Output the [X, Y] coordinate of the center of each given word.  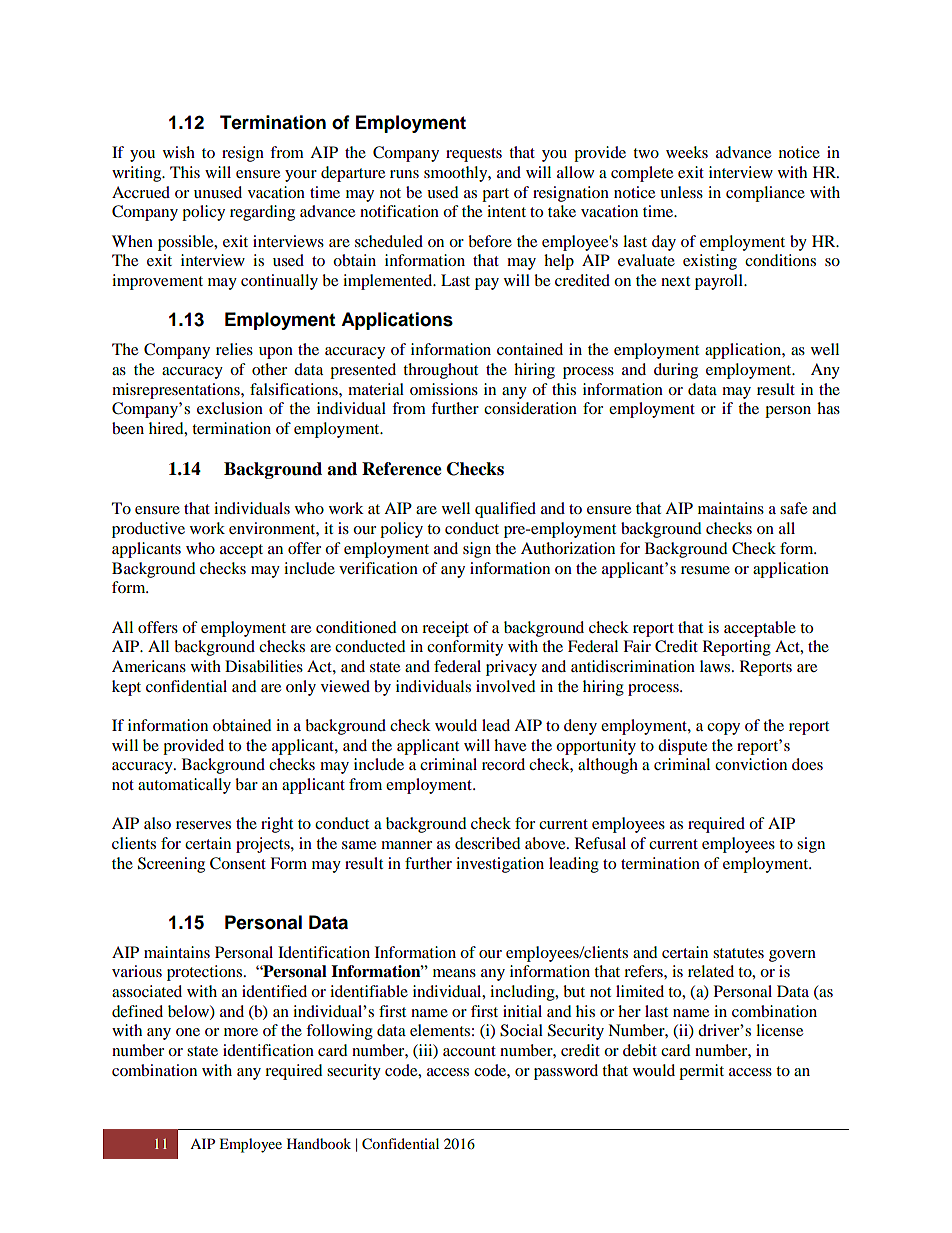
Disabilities [264, 666]
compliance [765, 194]
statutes [738, 953]
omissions [444, 389]
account [469, 1051]
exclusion [230, 408]
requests [474, 155]
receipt [445, 629]
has [828, 408]
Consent [238, 863]
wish [179, 152]
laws [716, 666]
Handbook [319, 1143]
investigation [500, 865]
